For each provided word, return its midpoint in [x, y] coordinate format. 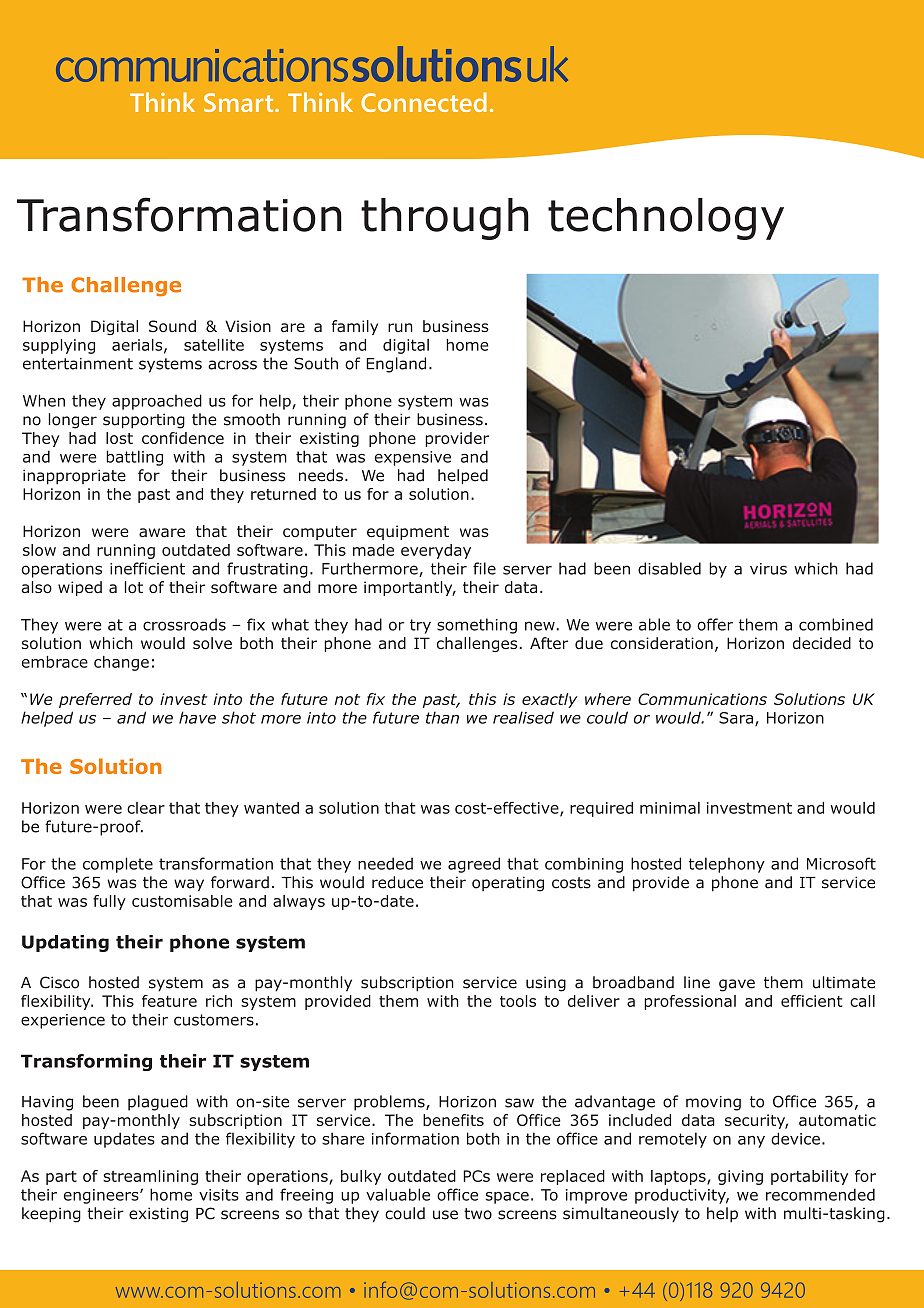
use [445, 1215]
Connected [424, 102]
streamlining [150, 1177]
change [121, 663]
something [477, 626]
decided [822, 643]
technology [666, 219]
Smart [240, 102]
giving [740, 1177]
